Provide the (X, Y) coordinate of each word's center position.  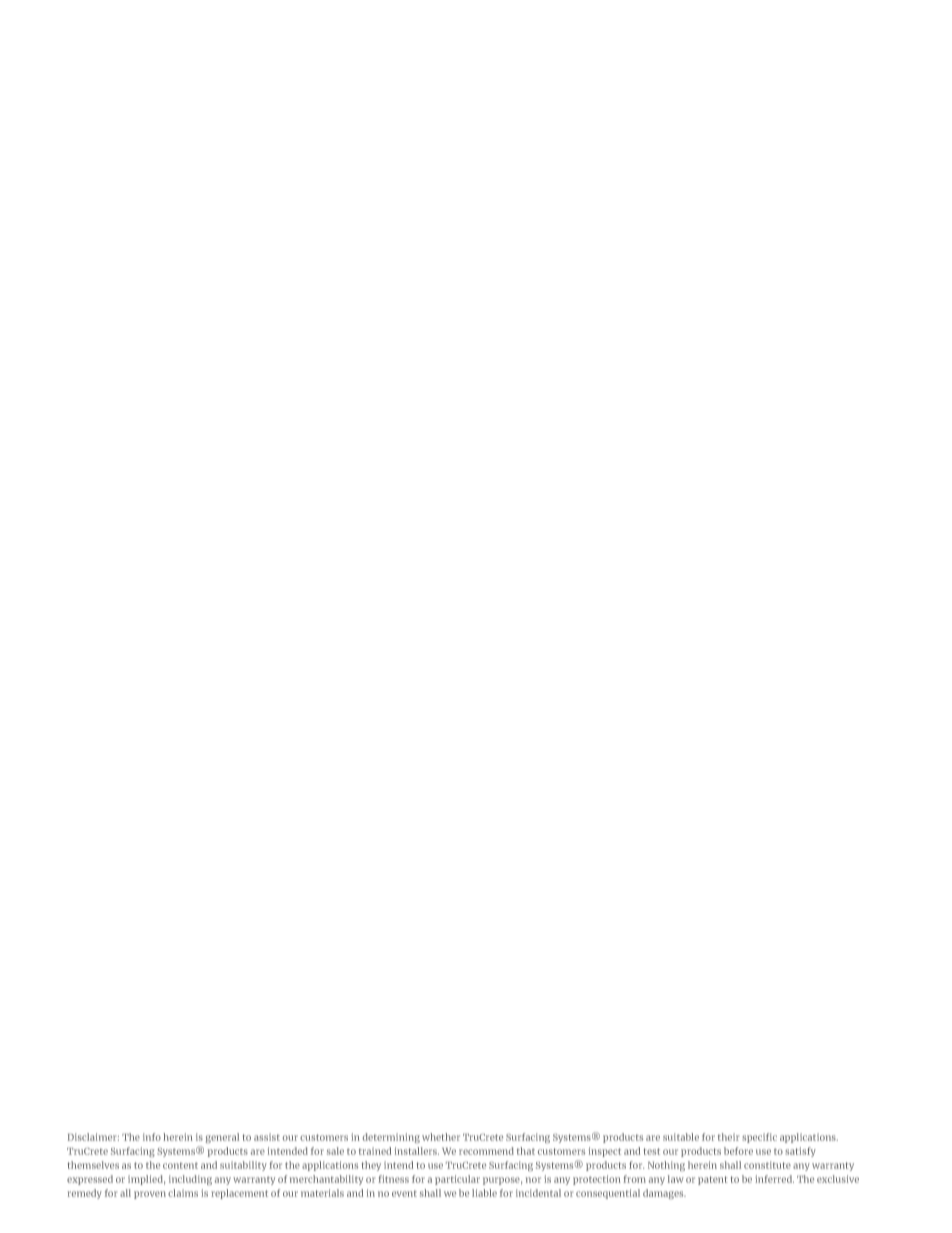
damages (664, 1194)
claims (183, 1193)
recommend (486, 1151)
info (152, 1137)
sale (335, 1151)
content (180, 1165)
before (738, 1151)
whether (441, 1137)
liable (484, 1193)
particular (457, 1180)
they (371, 1166)
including (190, 1180)
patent (712, 1180)
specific (759, 1138)
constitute (767, 1165)
